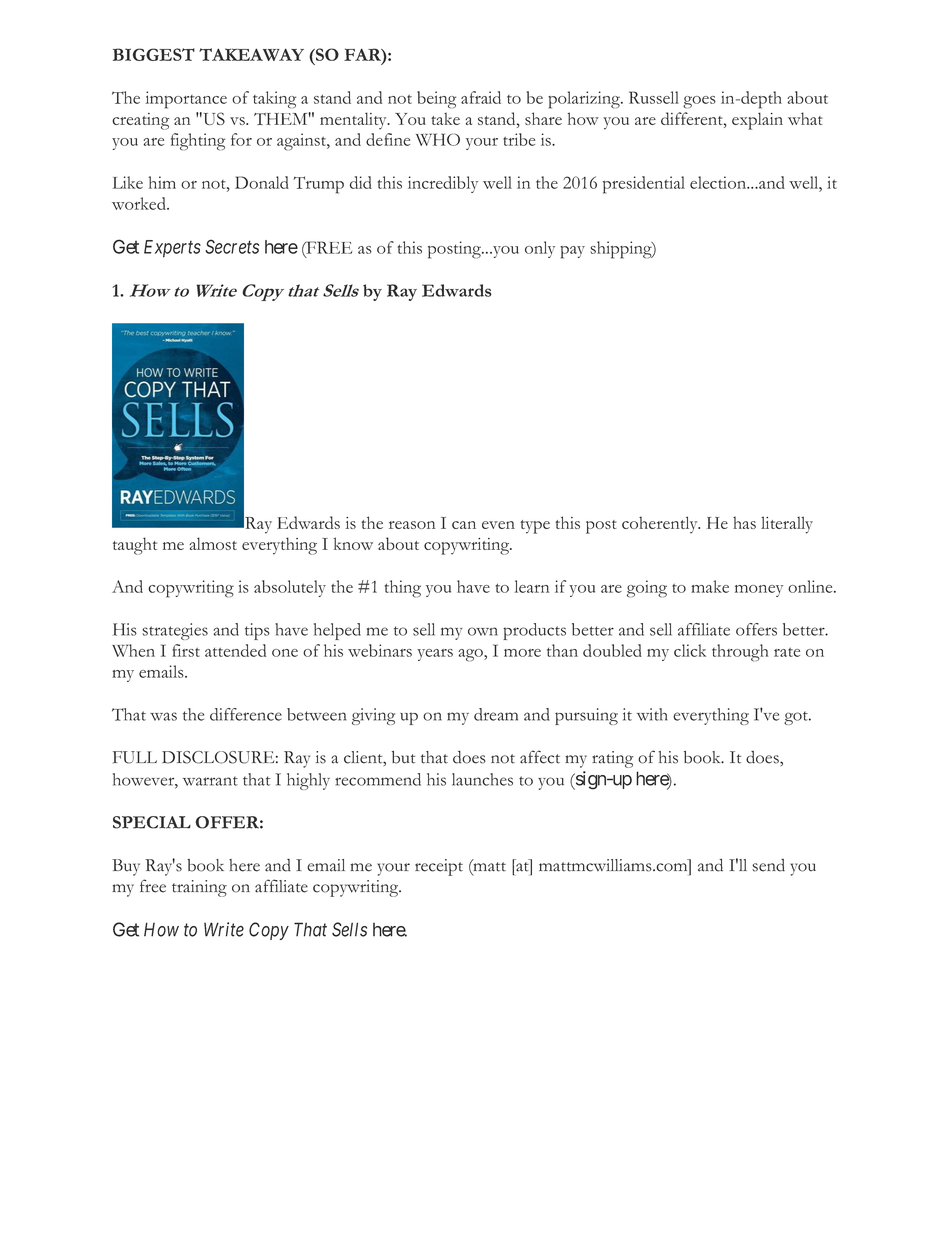  I want to click on can, so click(464, 525).
